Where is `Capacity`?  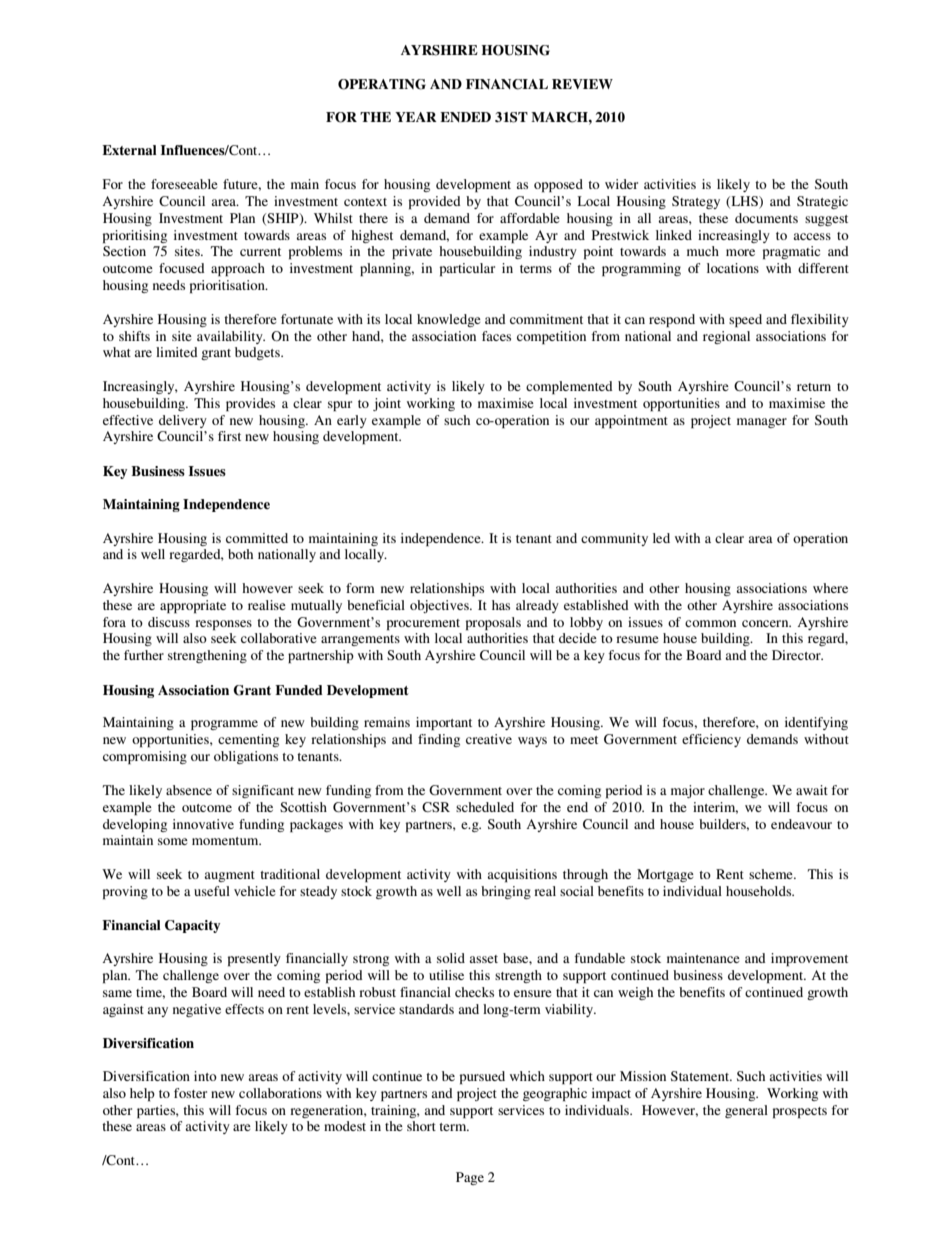
Capacity is located at coordinates (192, 926).
